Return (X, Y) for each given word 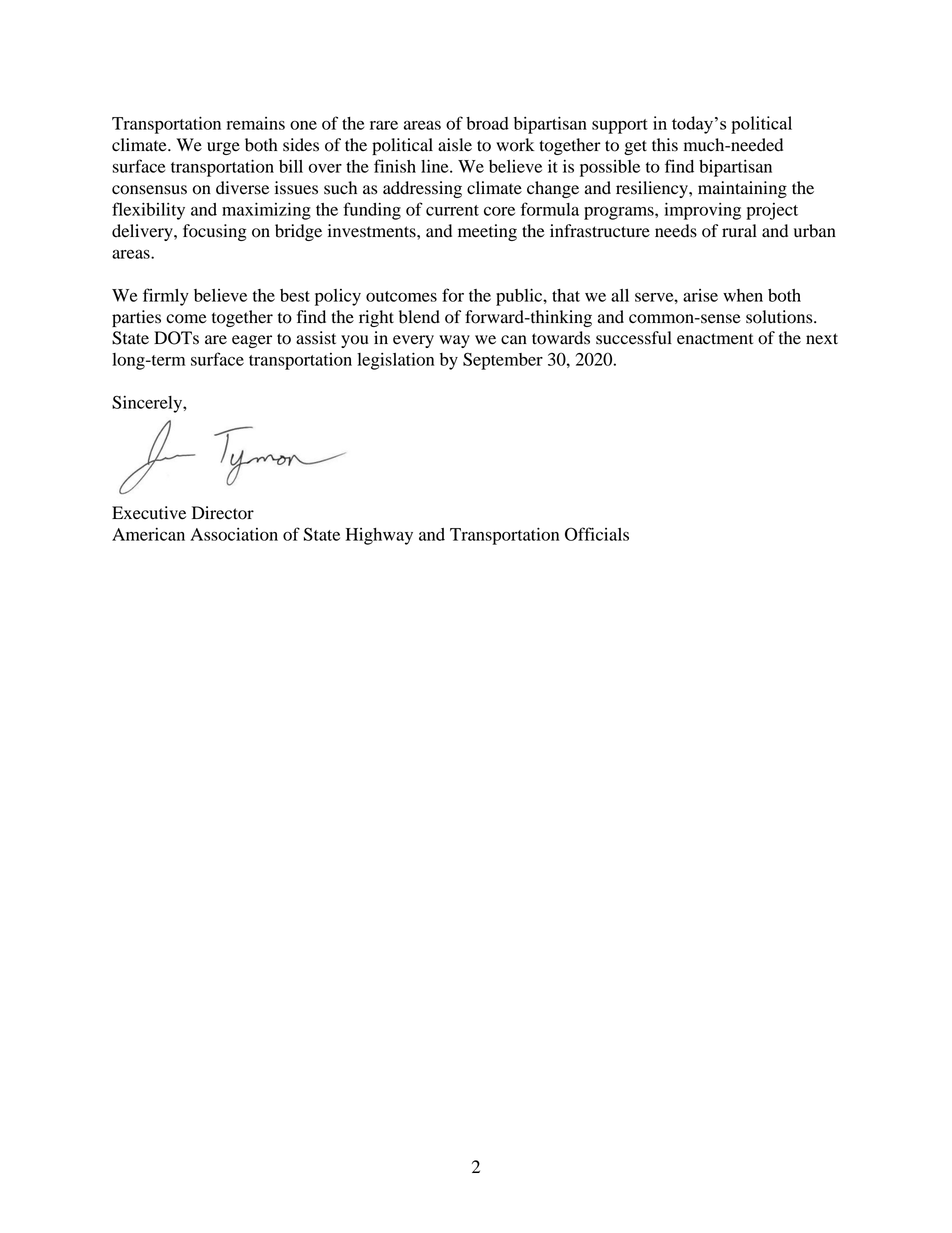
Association (234, 534)
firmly (166, 297)
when (743, 295)
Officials (597, 534)
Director (223, 513)
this (665, 145)
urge (223, 148)
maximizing (266, 211)
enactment (715, 339)
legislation (395, 361)
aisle (455, 145)
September (503, 361)
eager (252, 341)
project (772, 211)
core (499, 211)
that (566, 295)
